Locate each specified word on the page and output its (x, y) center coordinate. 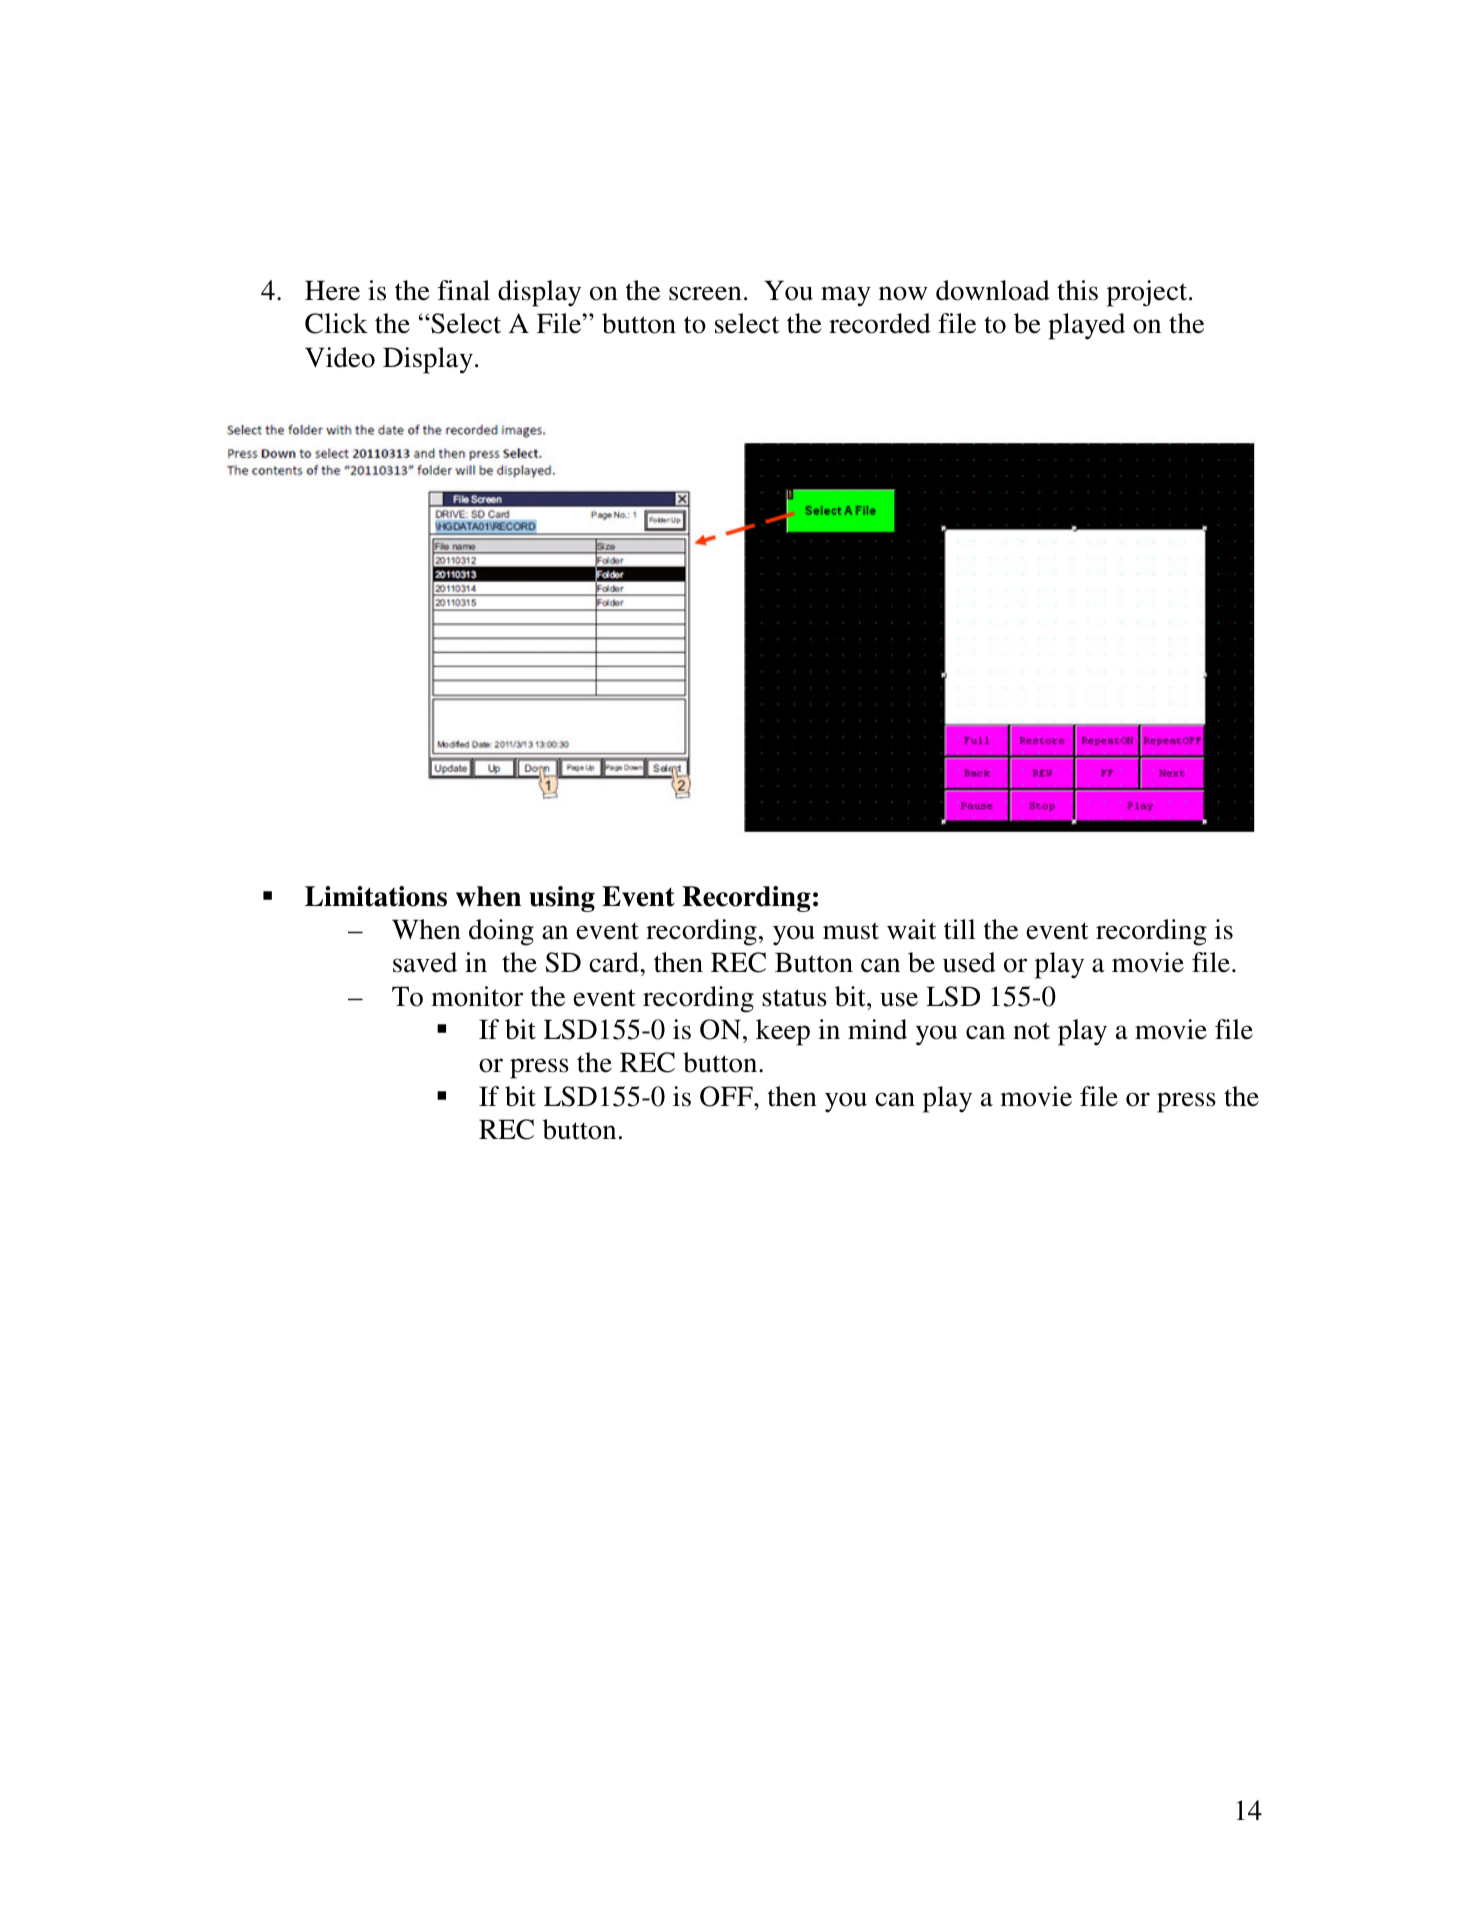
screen (705, 293)
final (464, 290)
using (562, 899)
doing (501, 932)
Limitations (376, 896)
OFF (727, 1096)
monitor (477, 996)
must (851, 931)
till (960, 929)
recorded (880, 323)
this (1077, 290)
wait (911, 929)
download (993, 290)
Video (340, 357)
